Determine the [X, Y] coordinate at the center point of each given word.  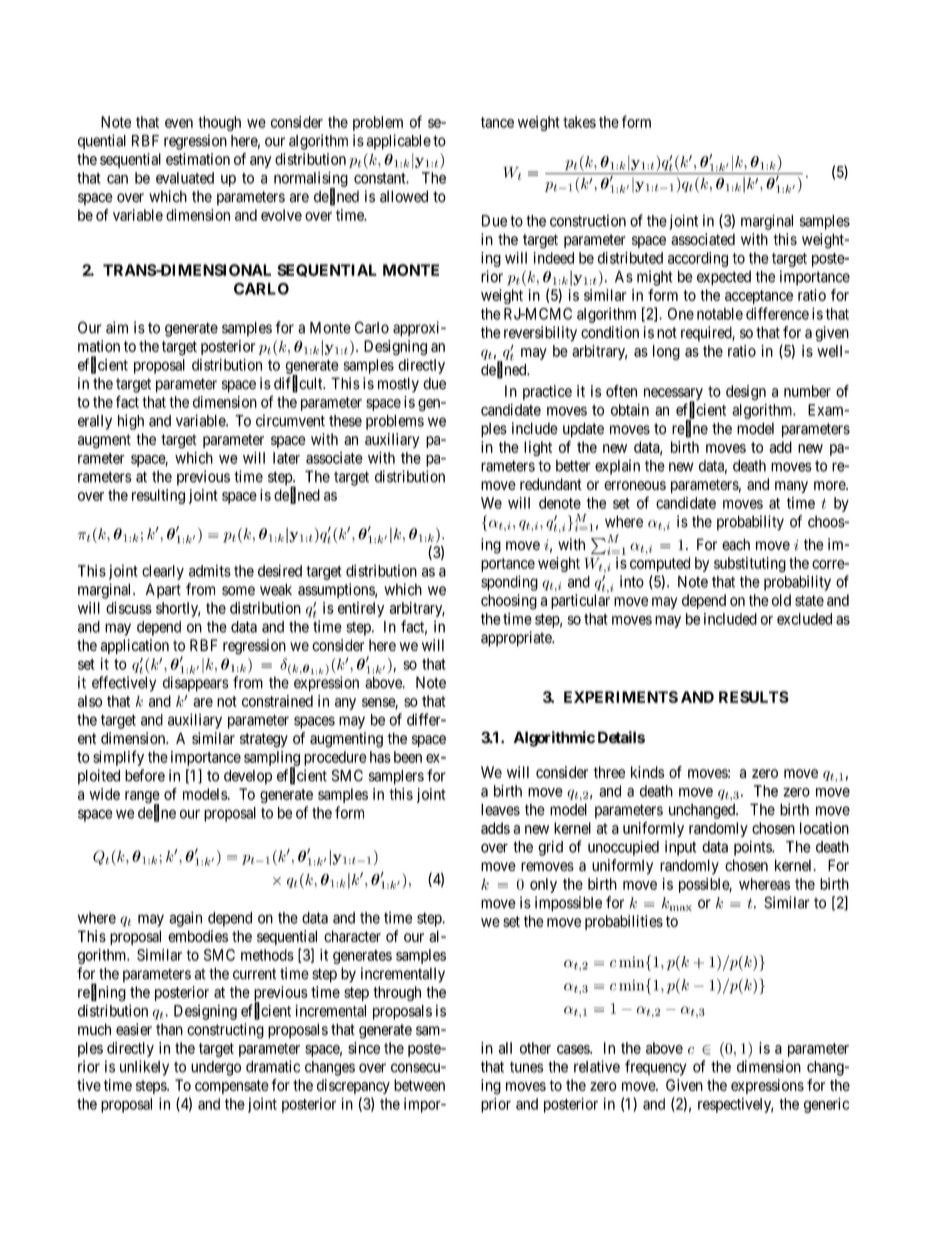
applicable [398, 142]
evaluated [185, 178]
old [781, 600]
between [419, 1085]
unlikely [144, 1068]
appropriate [517, 639]
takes [579, 122]
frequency [656, 1068]
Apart [163, 591]
